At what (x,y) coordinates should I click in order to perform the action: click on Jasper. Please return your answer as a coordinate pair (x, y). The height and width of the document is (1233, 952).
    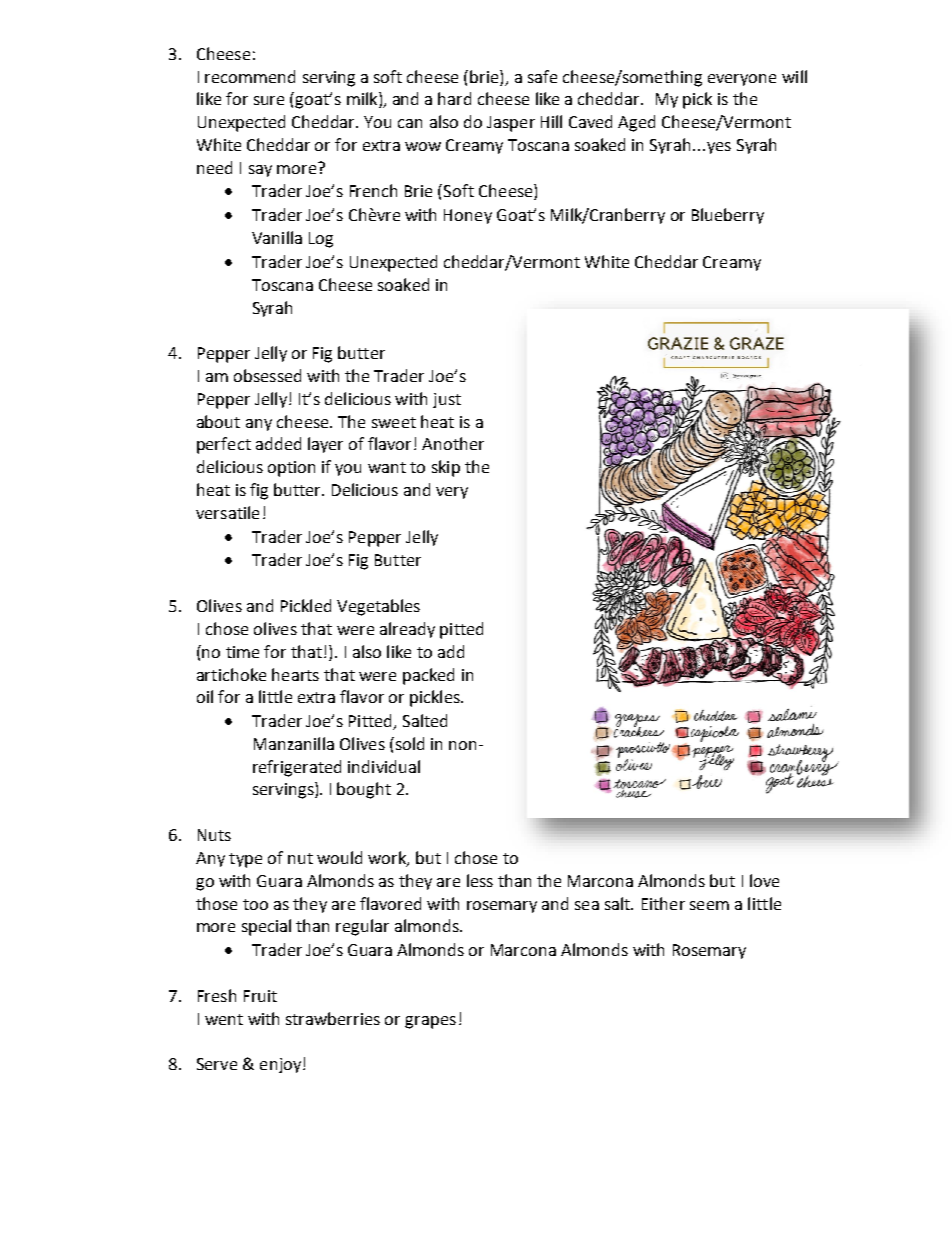
    Looking at the image, I should click on (511, 124).
